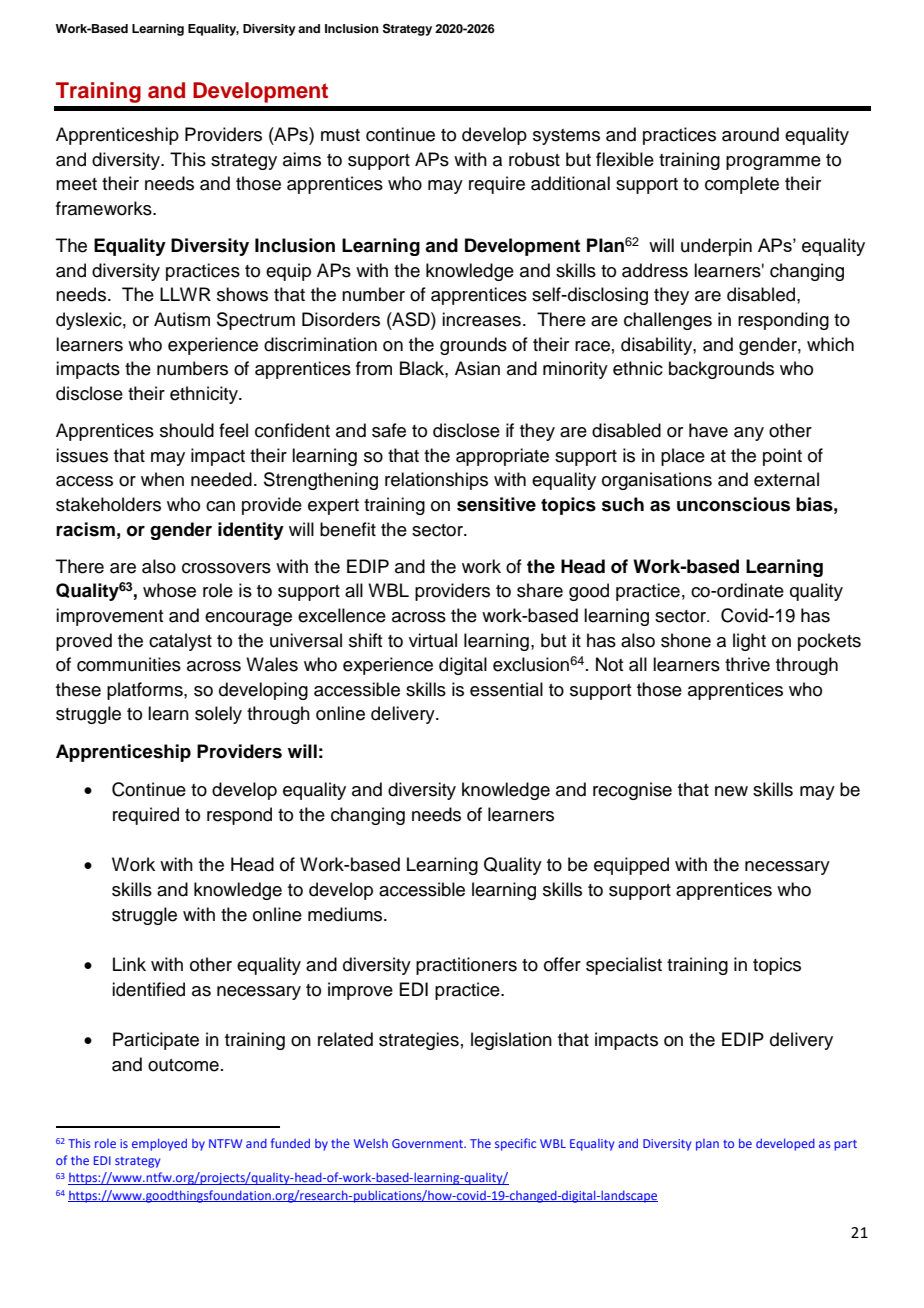  Describe the element at coordinates (159, 1144) in the screenshot. I see `employed` at that location.
